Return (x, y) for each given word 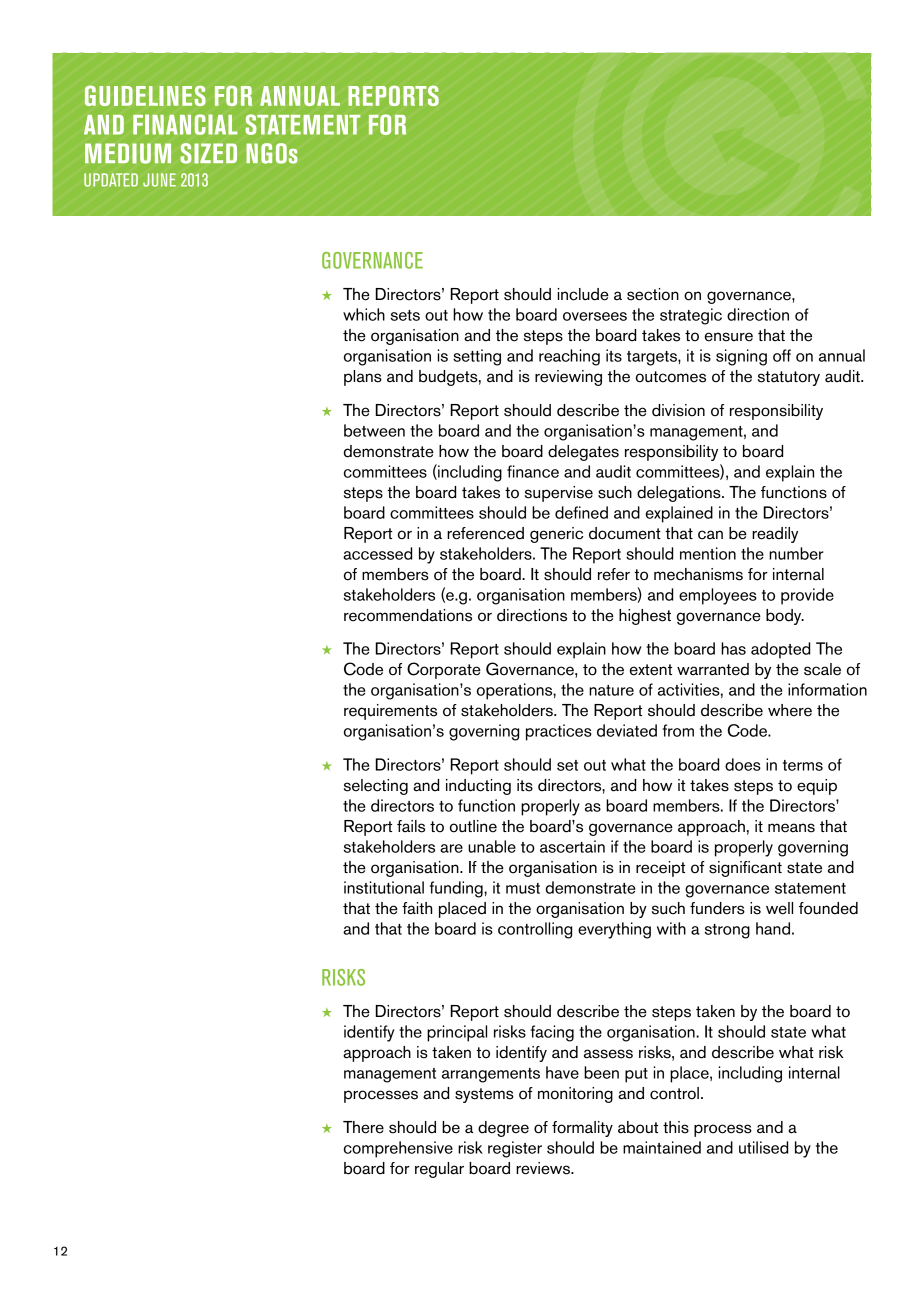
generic (556, 535)
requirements (390, 712)
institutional (384, 887)
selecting (376, 787)
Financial (185, 124)
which (364, 314)
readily (775, 535)
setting (477, 357)
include (583, 294)
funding (457, 889)
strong (727, 931)
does (743, 764)
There (363, 1127)
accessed (377, 553)
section (653, 294)
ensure (729, 337)
